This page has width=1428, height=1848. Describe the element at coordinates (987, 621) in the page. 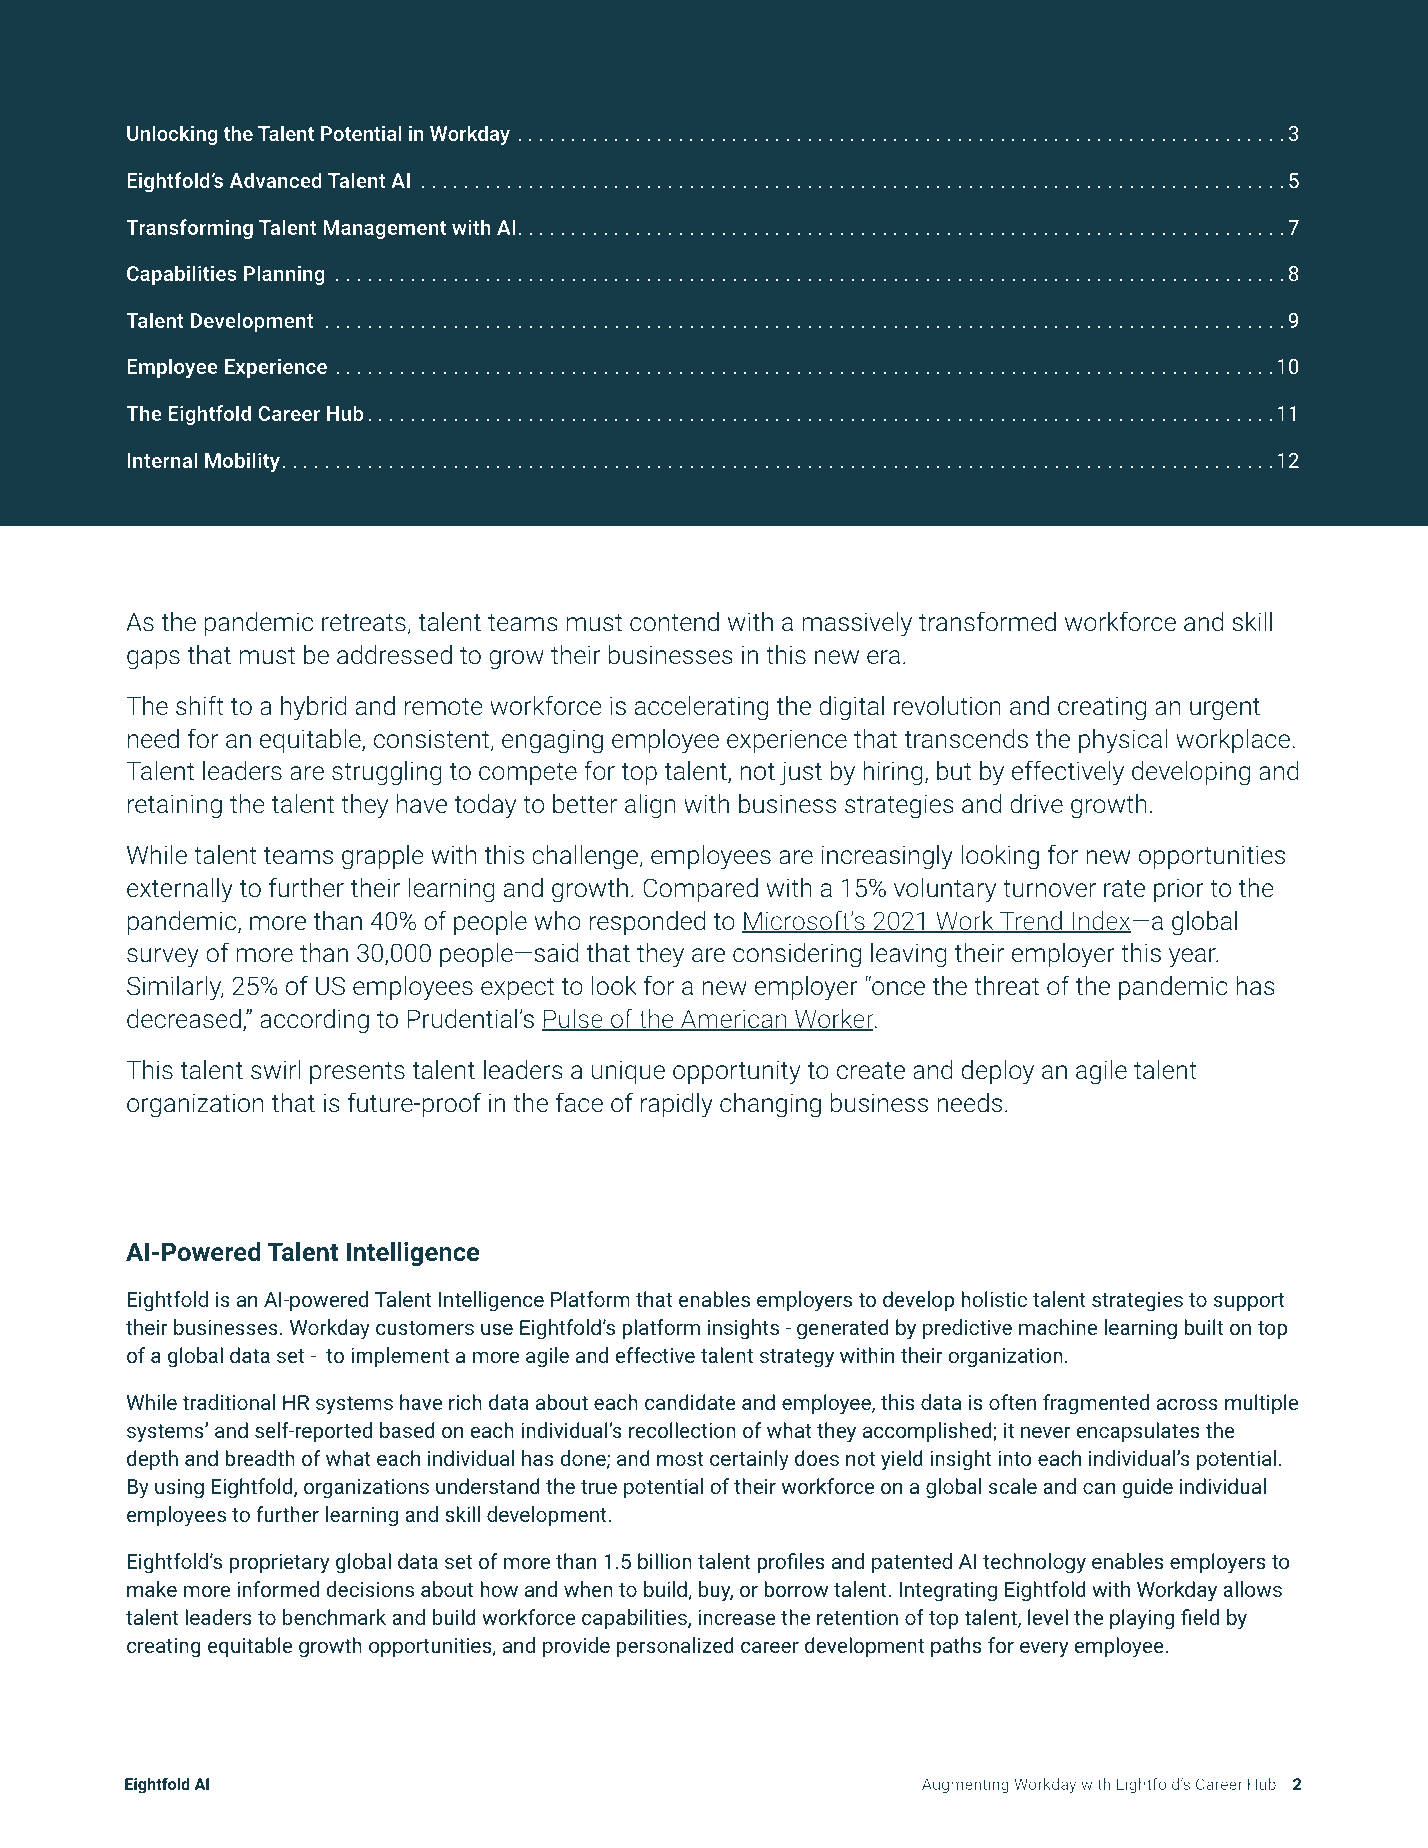

I see `transformed` at that location.
